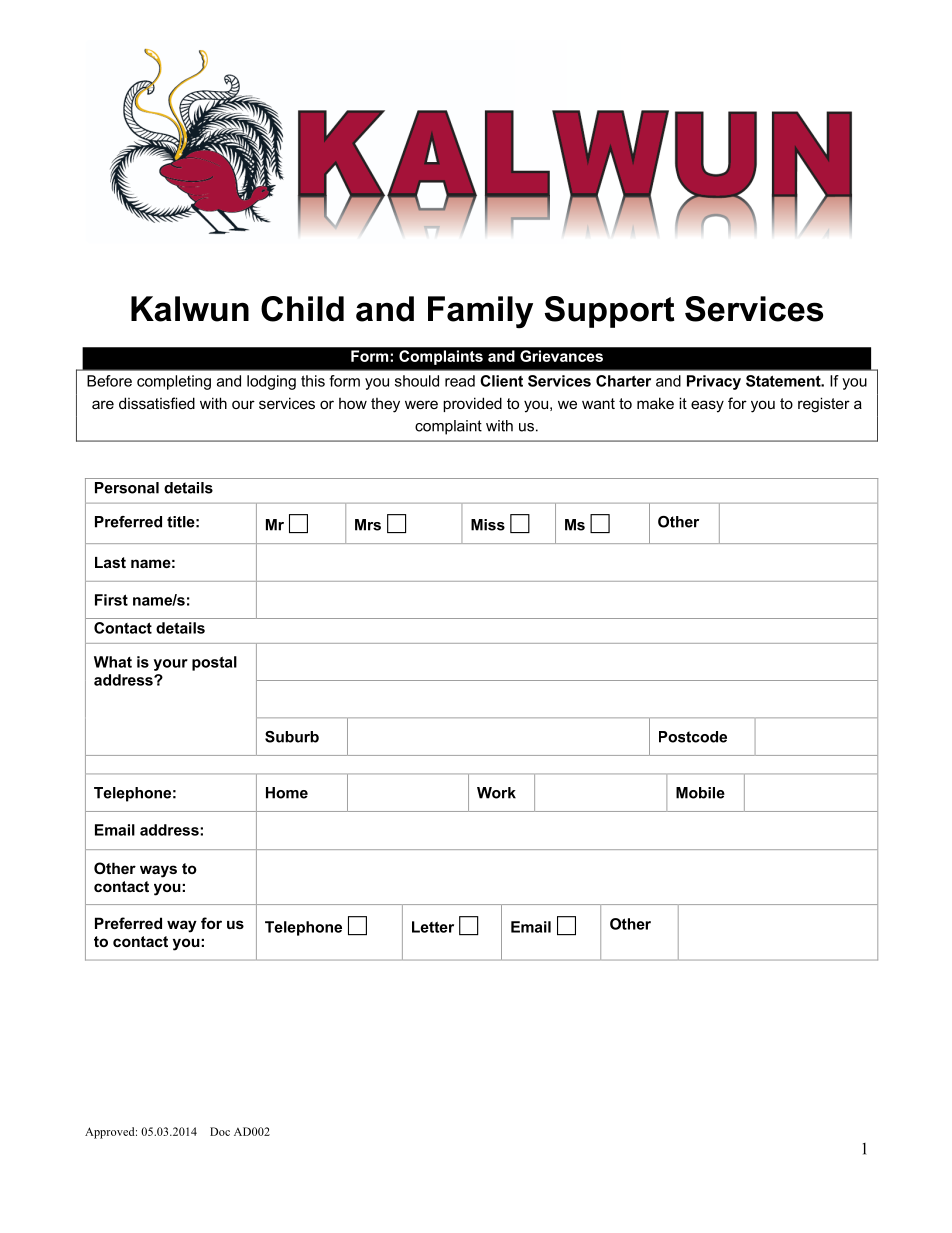  Describe the element at coordinates (220, 1131) in the screenshot. I see `Doc` at that location.
